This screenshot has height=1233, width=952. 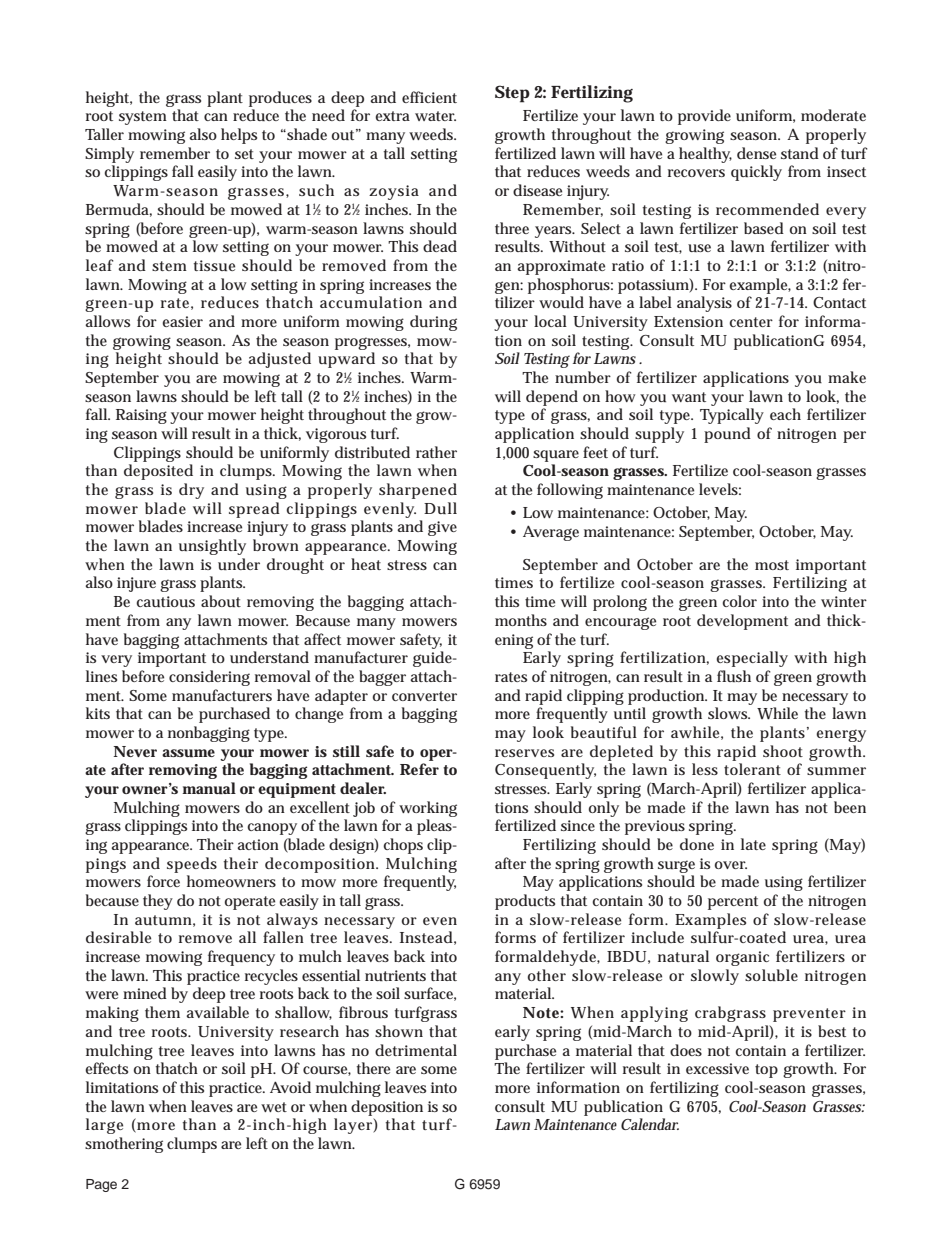 What do you see at coordinates (209, 788) in the screenshot?
I see `manual` at bounding box center [209, 788].
